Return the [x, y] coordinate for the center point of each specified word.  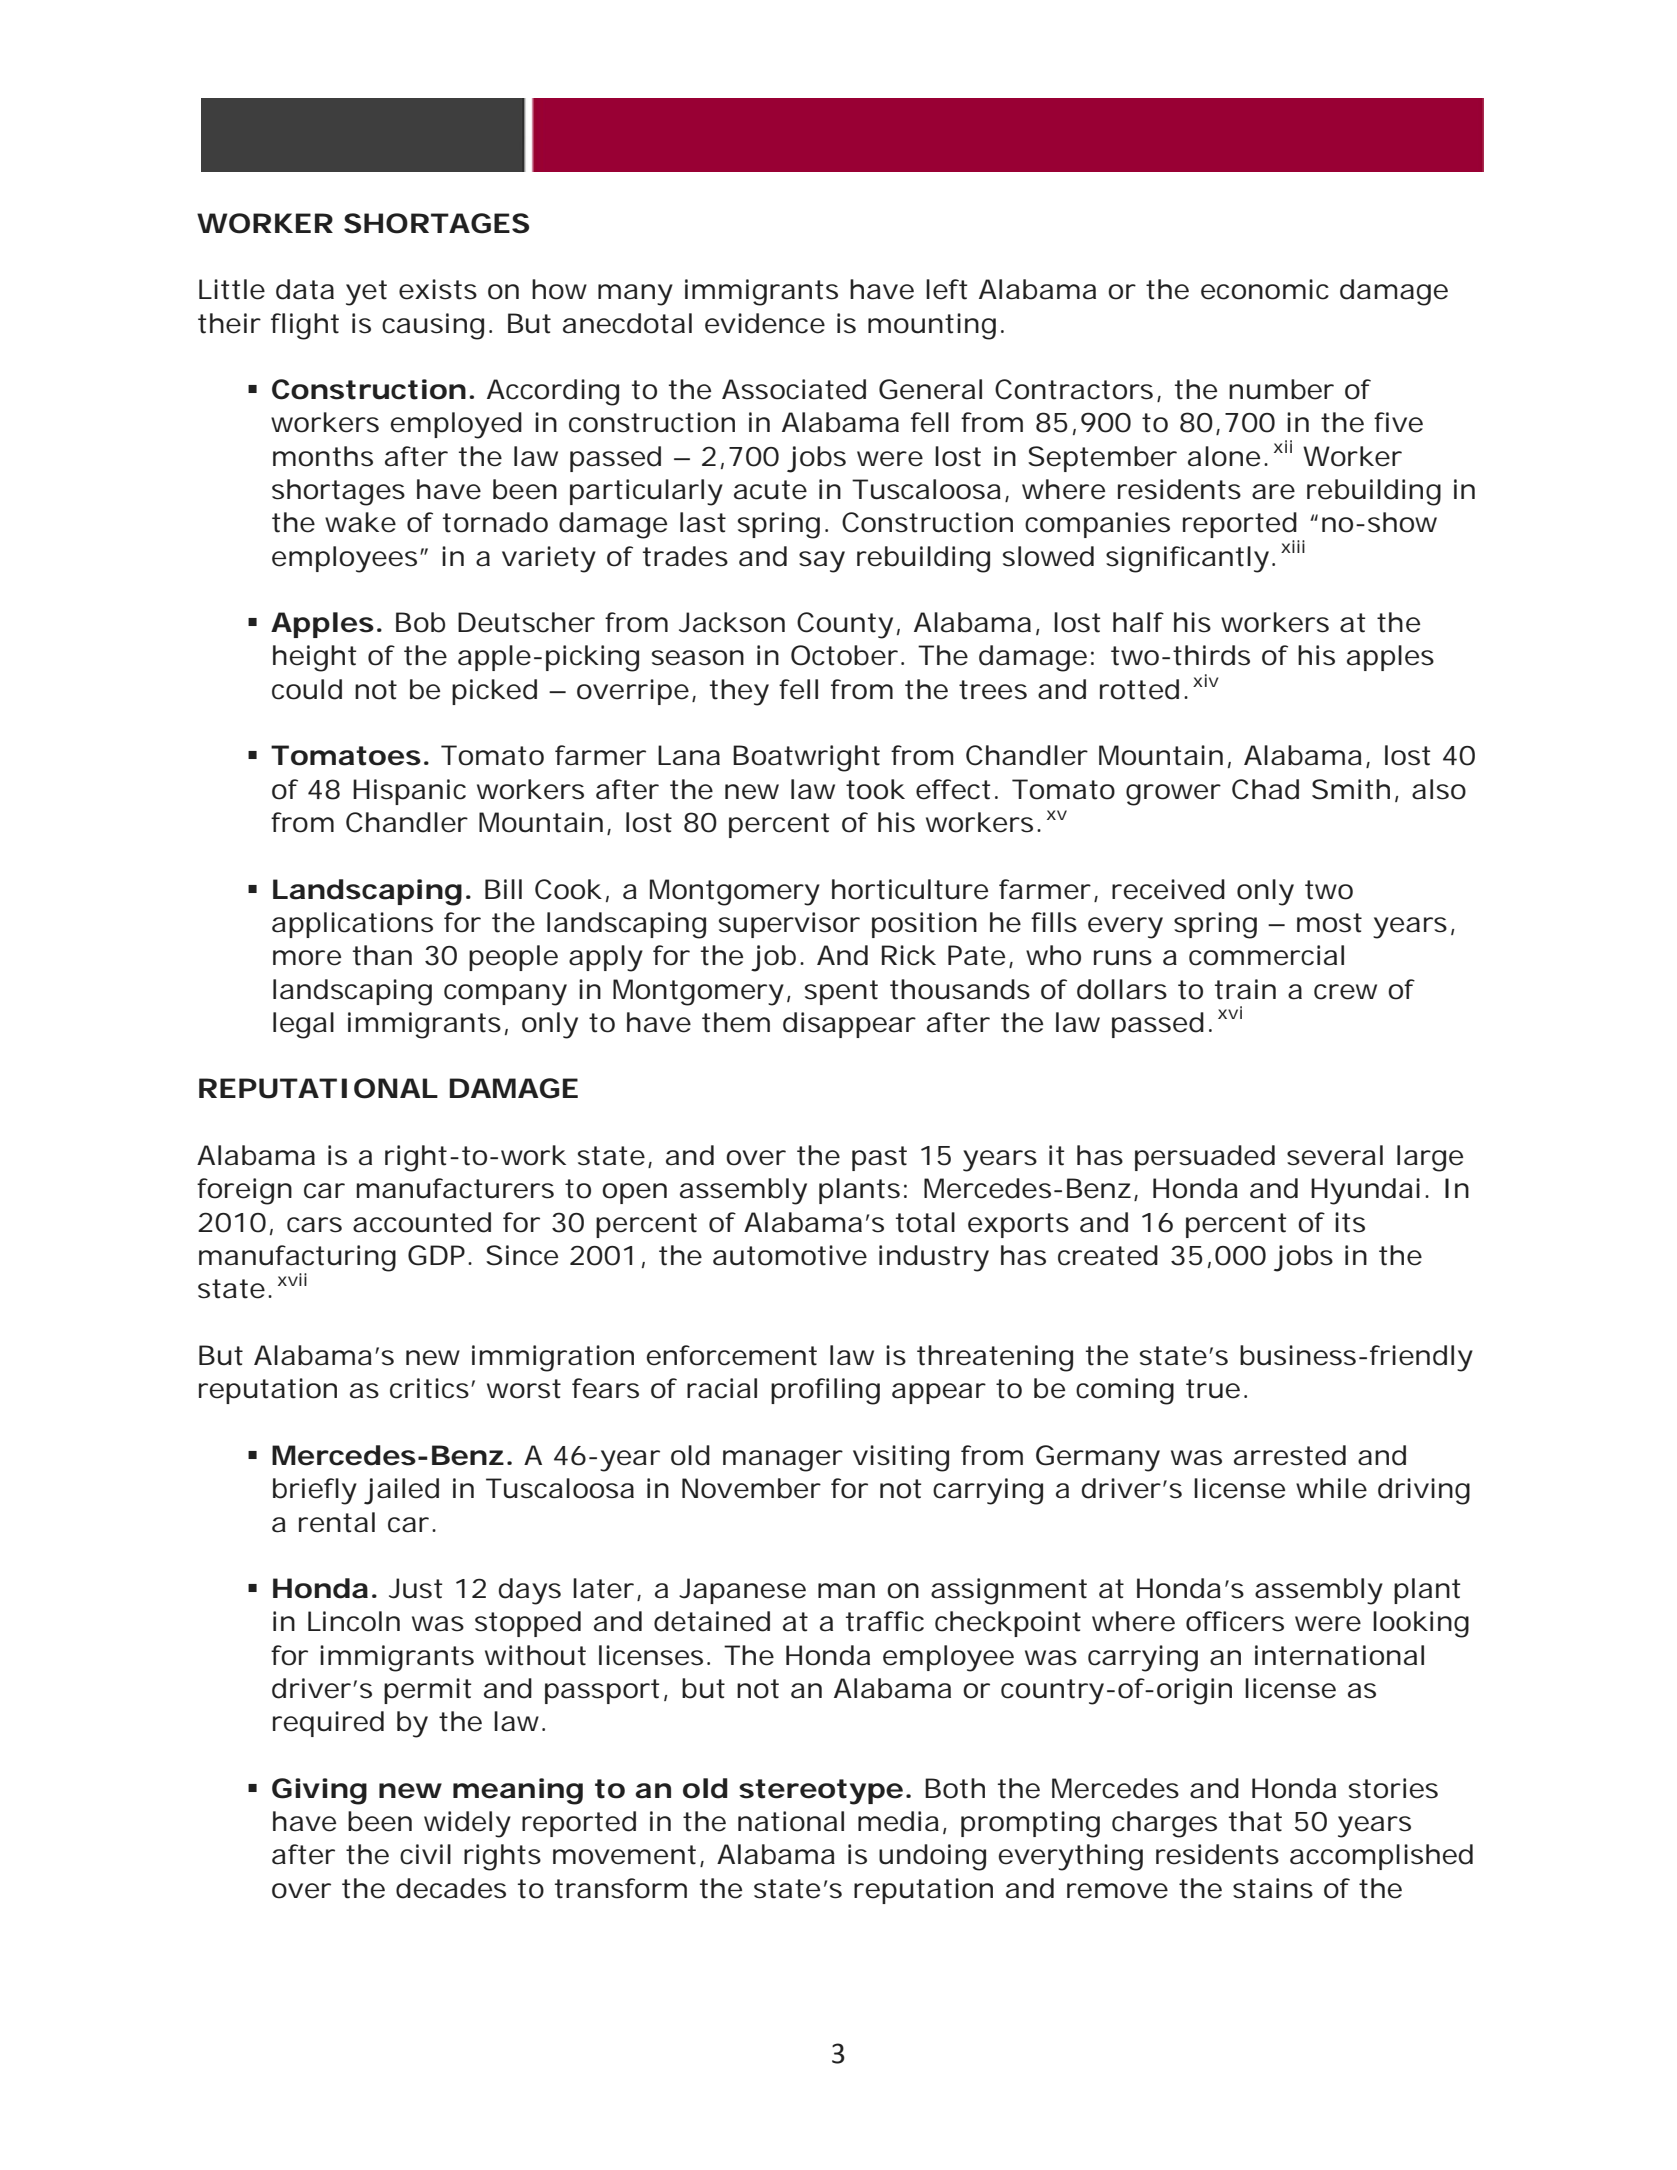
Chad [1265, 789]
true [1213, 1389]
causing [433, 326]
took [875, 789]
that [1255, 1821]
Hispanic [409, 792]
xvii [292, 1279]
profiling [825, 1391]
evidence [765, 323]
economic [1265, 289]
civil [425, 1854]
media [898, 1821]
